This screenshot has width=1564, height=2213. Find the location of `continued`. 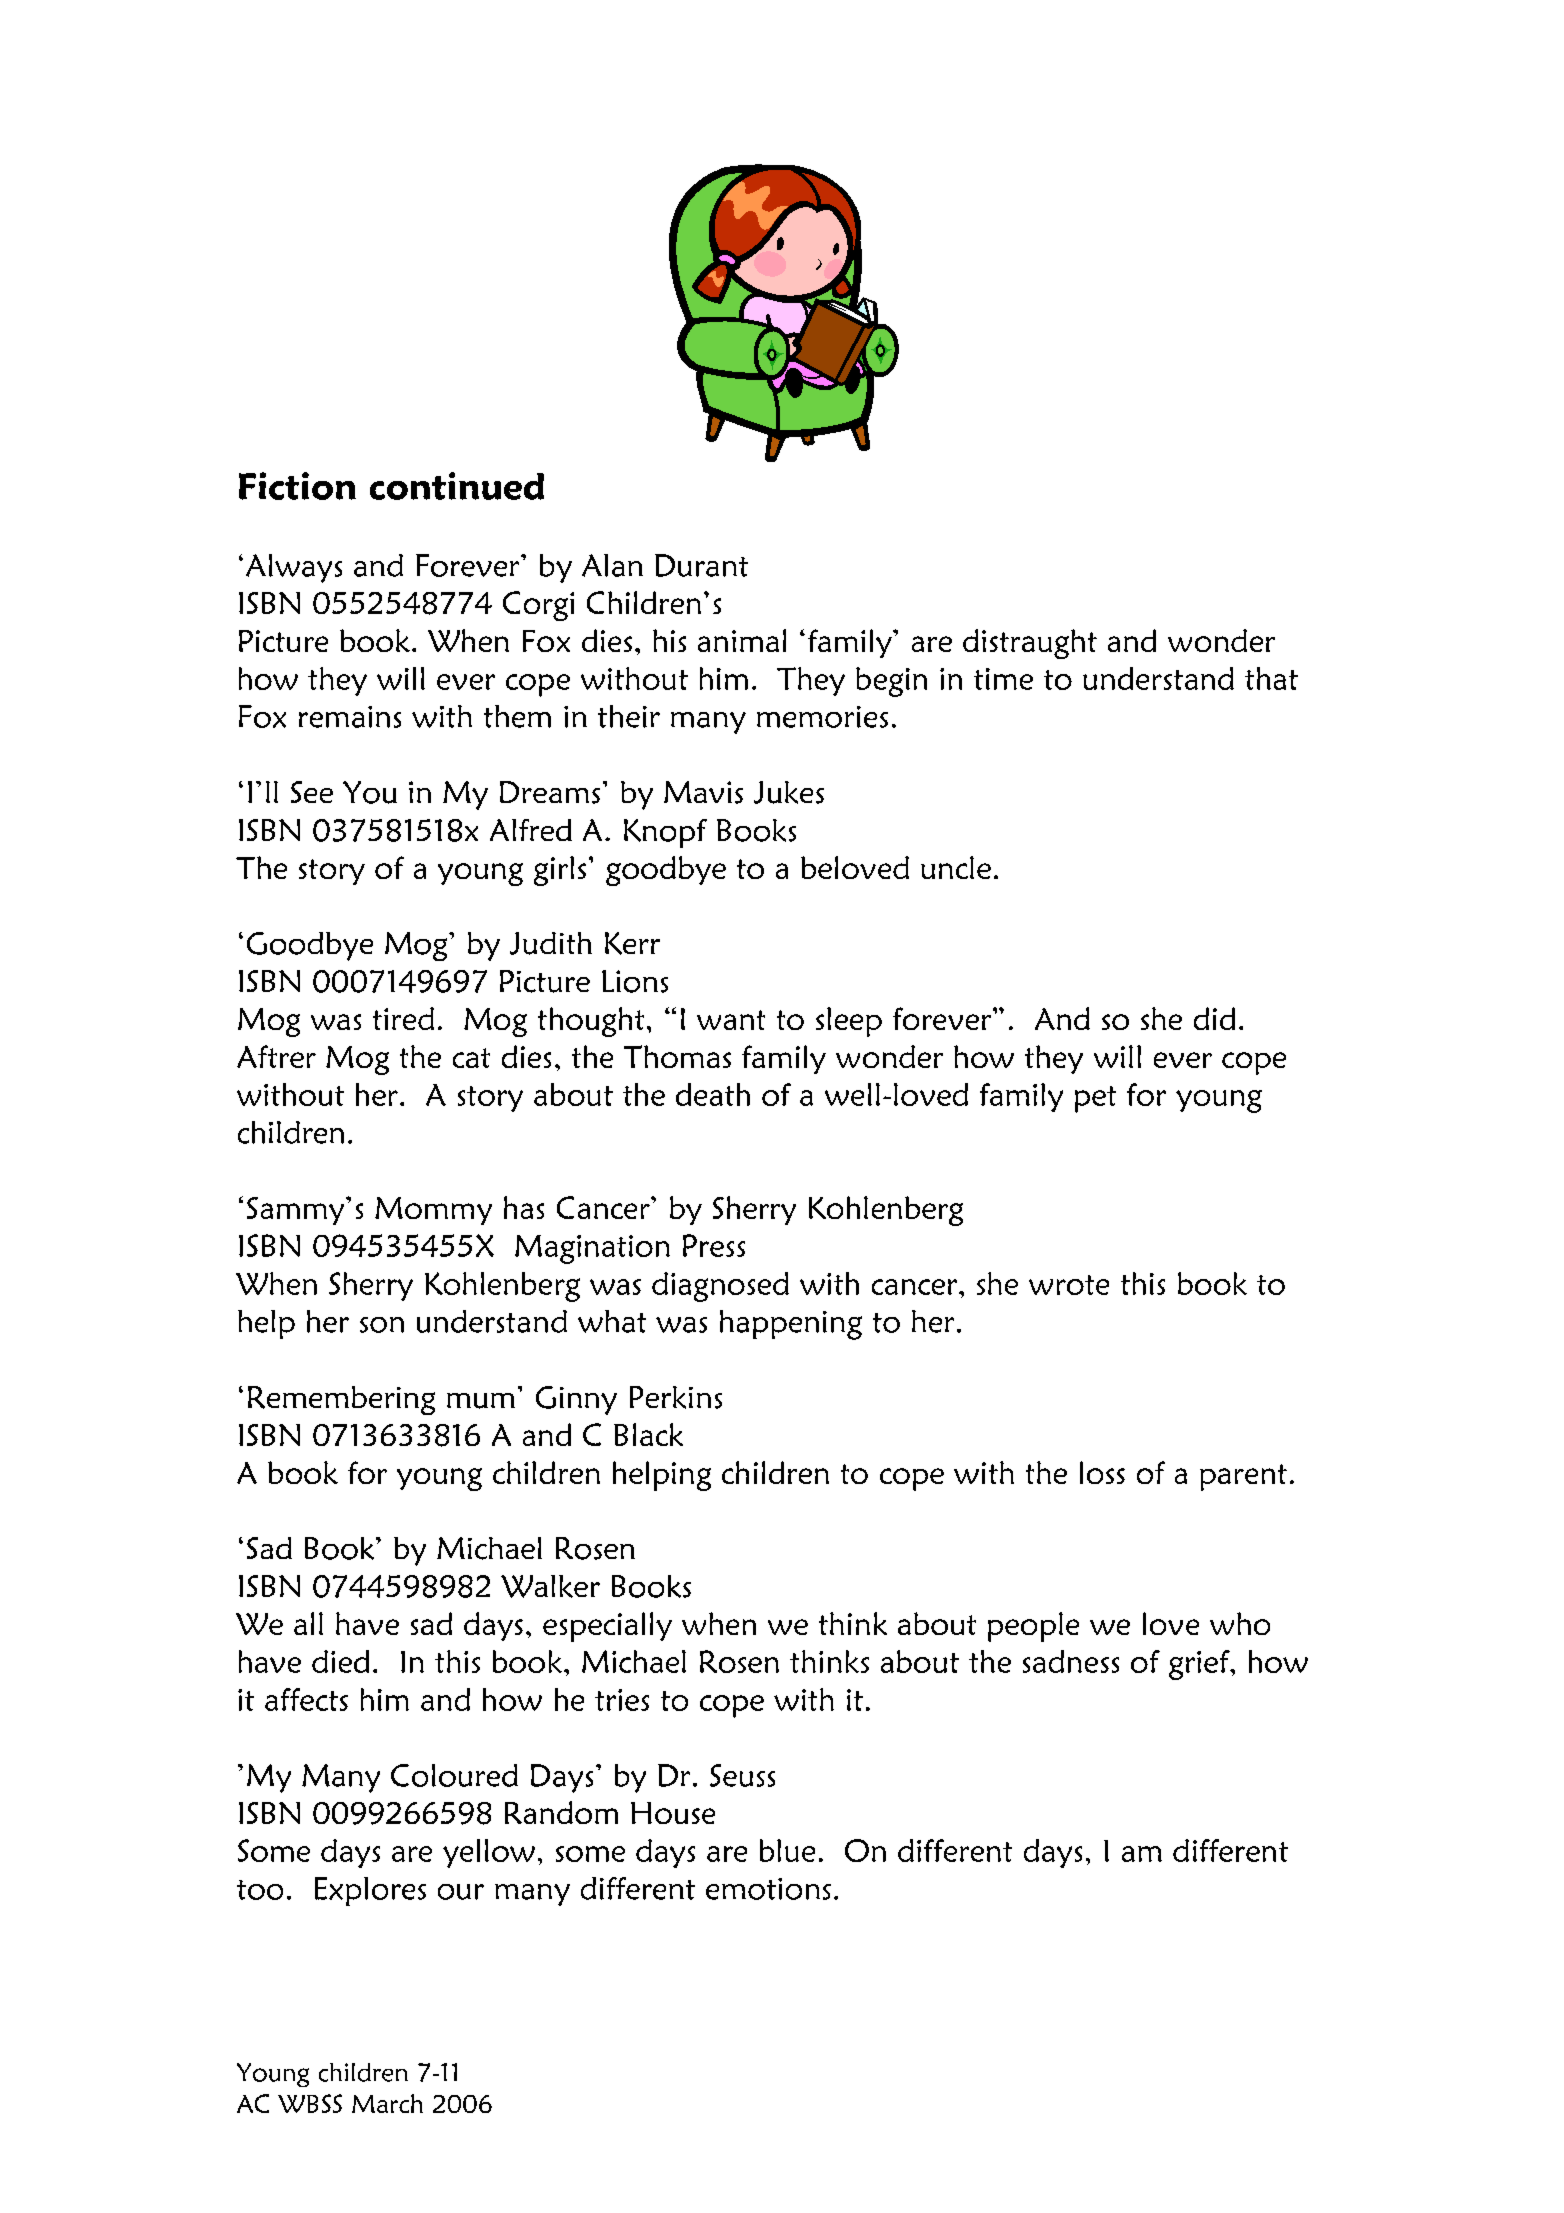

continued is located at coordinates (457, 486).
